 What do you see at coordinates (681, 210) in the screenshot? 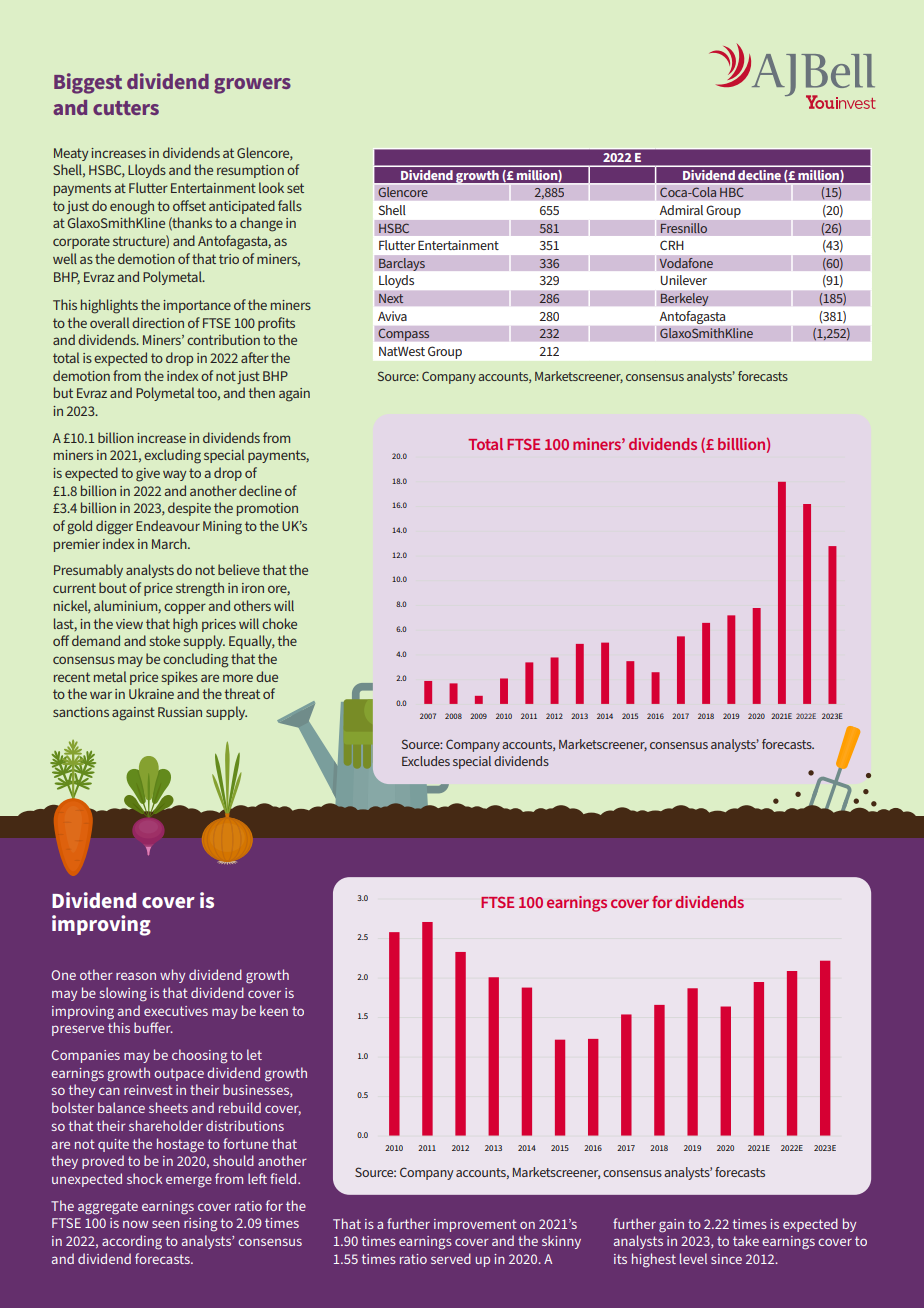
I see `Admiral` at bounding box center [681, 210].
